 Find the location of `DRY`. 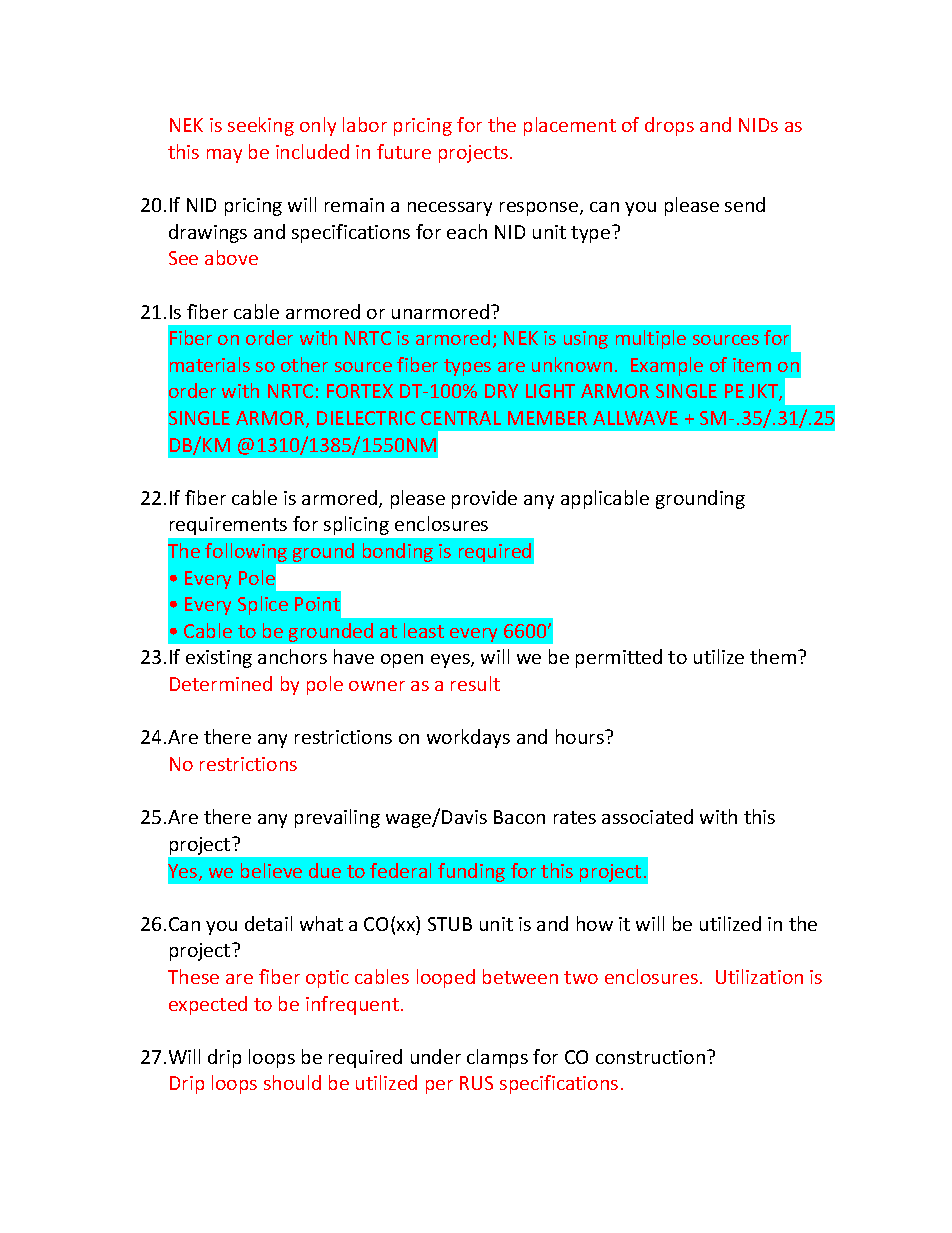

DRY is located at coordinates (501, 391).
